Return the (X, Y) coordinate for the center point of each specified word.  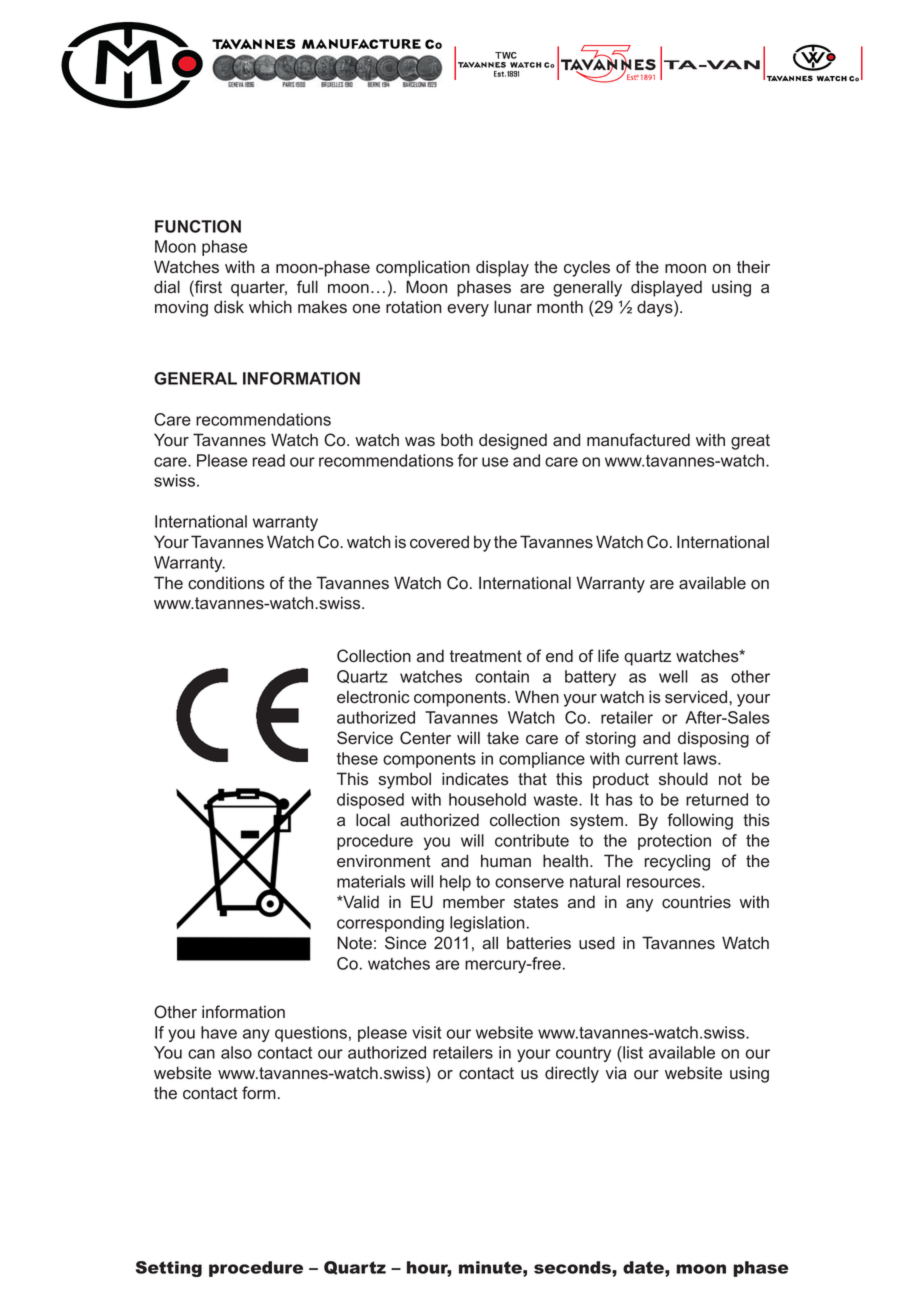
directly (572, 1074)
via (616, 1073)
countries (696, 902)
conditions (226, 583)
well (673, 676)
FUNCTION (198, 226)
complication (423, 268)
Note (354, 943)
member (474, 902)
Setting (169, 1269)
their (753, 267)
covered (439, 542)
